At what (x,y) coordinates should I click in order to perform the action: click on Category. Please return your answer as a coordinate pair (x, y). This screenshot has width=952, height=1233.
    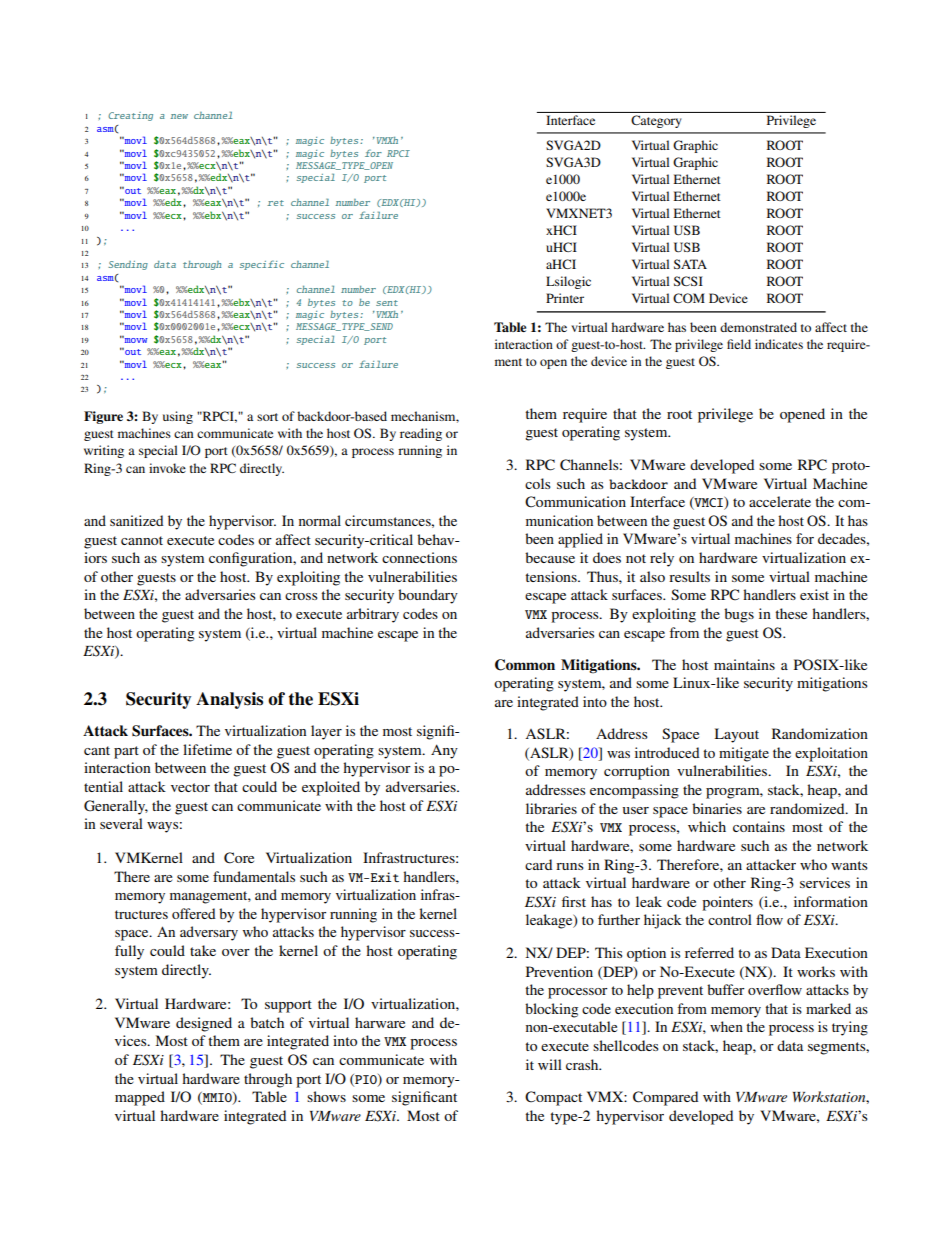
    Looking at the image, I should click on (656, 121).
